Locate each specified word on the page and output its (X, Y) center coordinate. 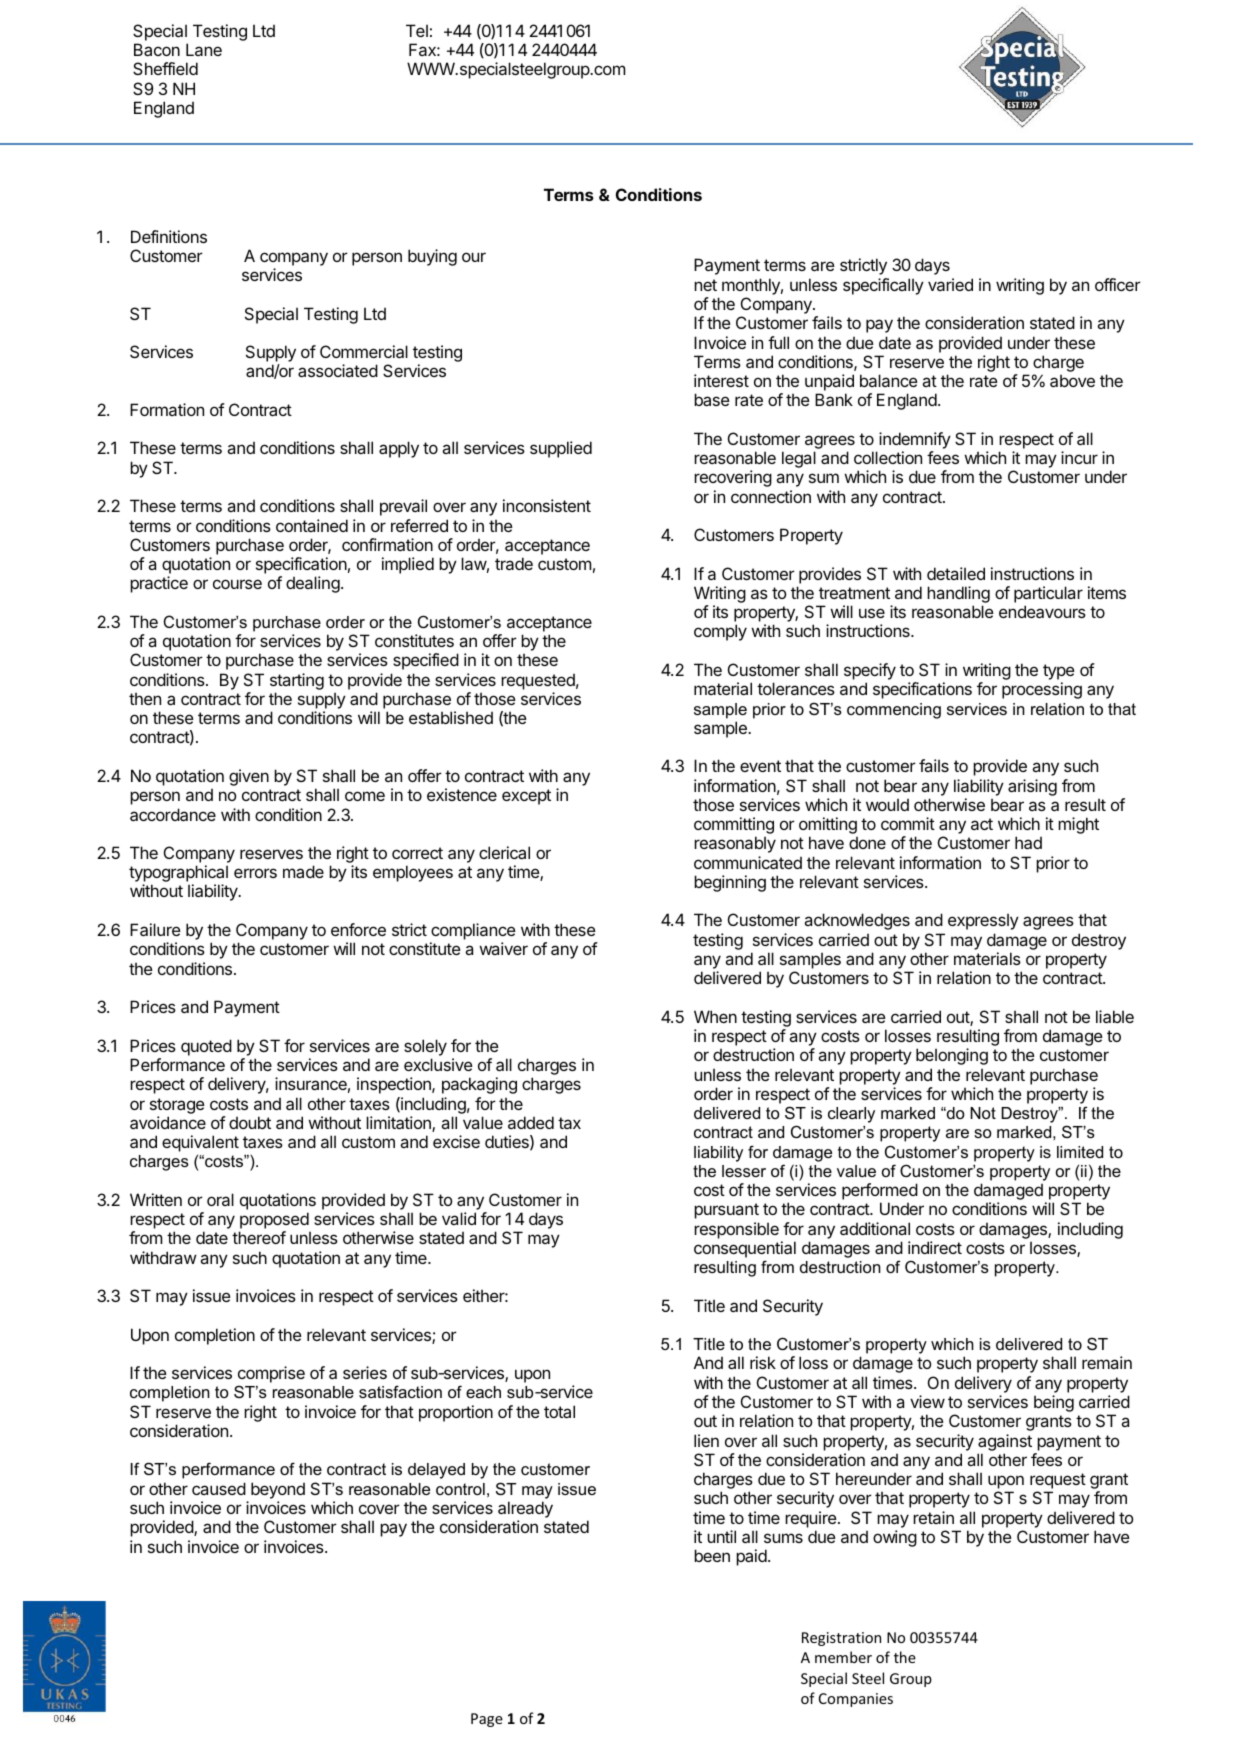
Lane (204, 49)
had (1028, 842)
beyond (278, 1490)
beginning (730, 883)
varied (950, 284)
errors (255, 873)
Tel (417, 30)
